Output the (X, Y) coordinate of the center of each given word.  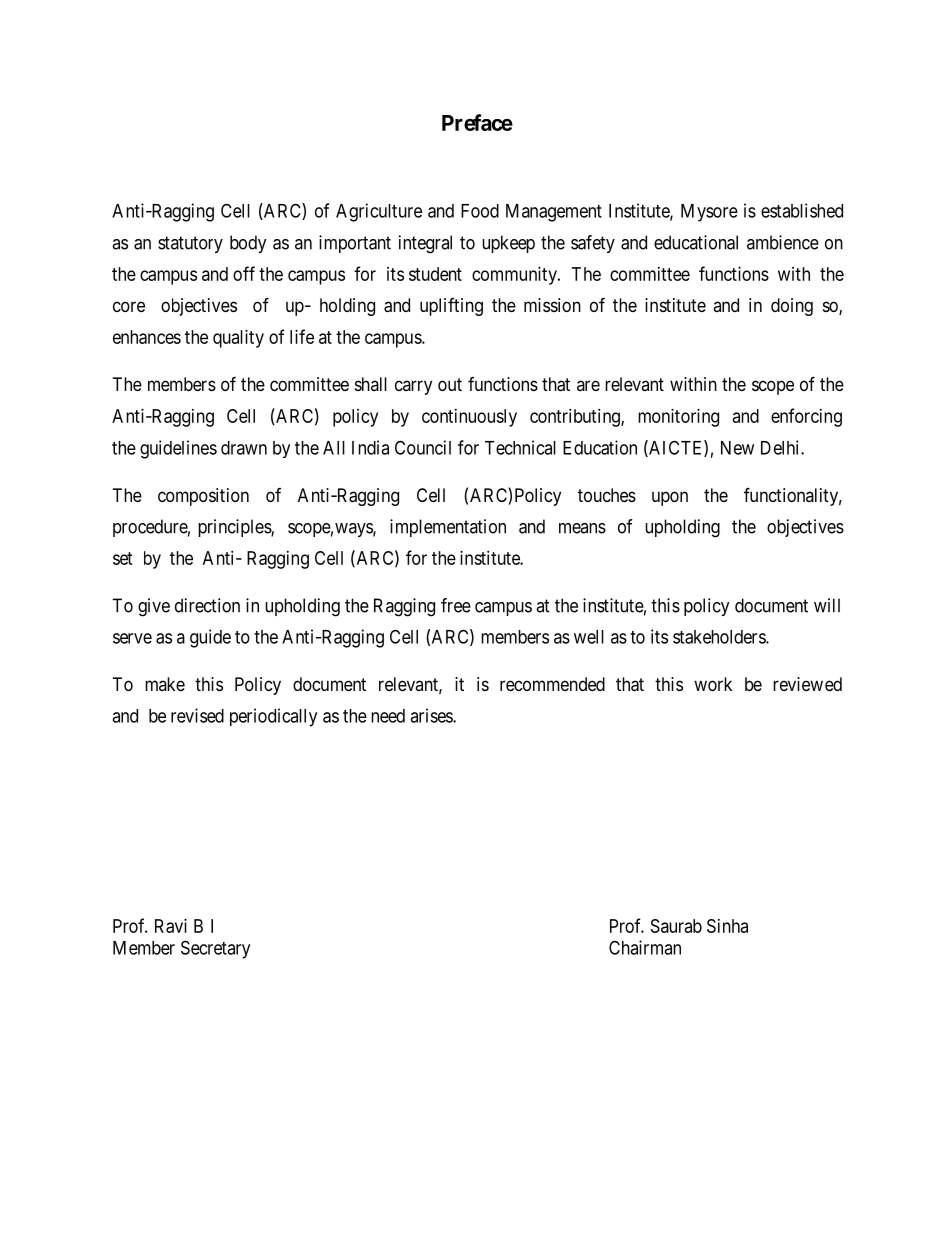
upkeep (508, 244)
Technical (520, 447)
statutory (190, 244)
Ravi (171, 926)
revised (197, 715)
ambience (783, 242)
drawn (244, 448)
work (713, 684)
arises (432, 715)
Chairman (645, 947)
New (737, 448)
